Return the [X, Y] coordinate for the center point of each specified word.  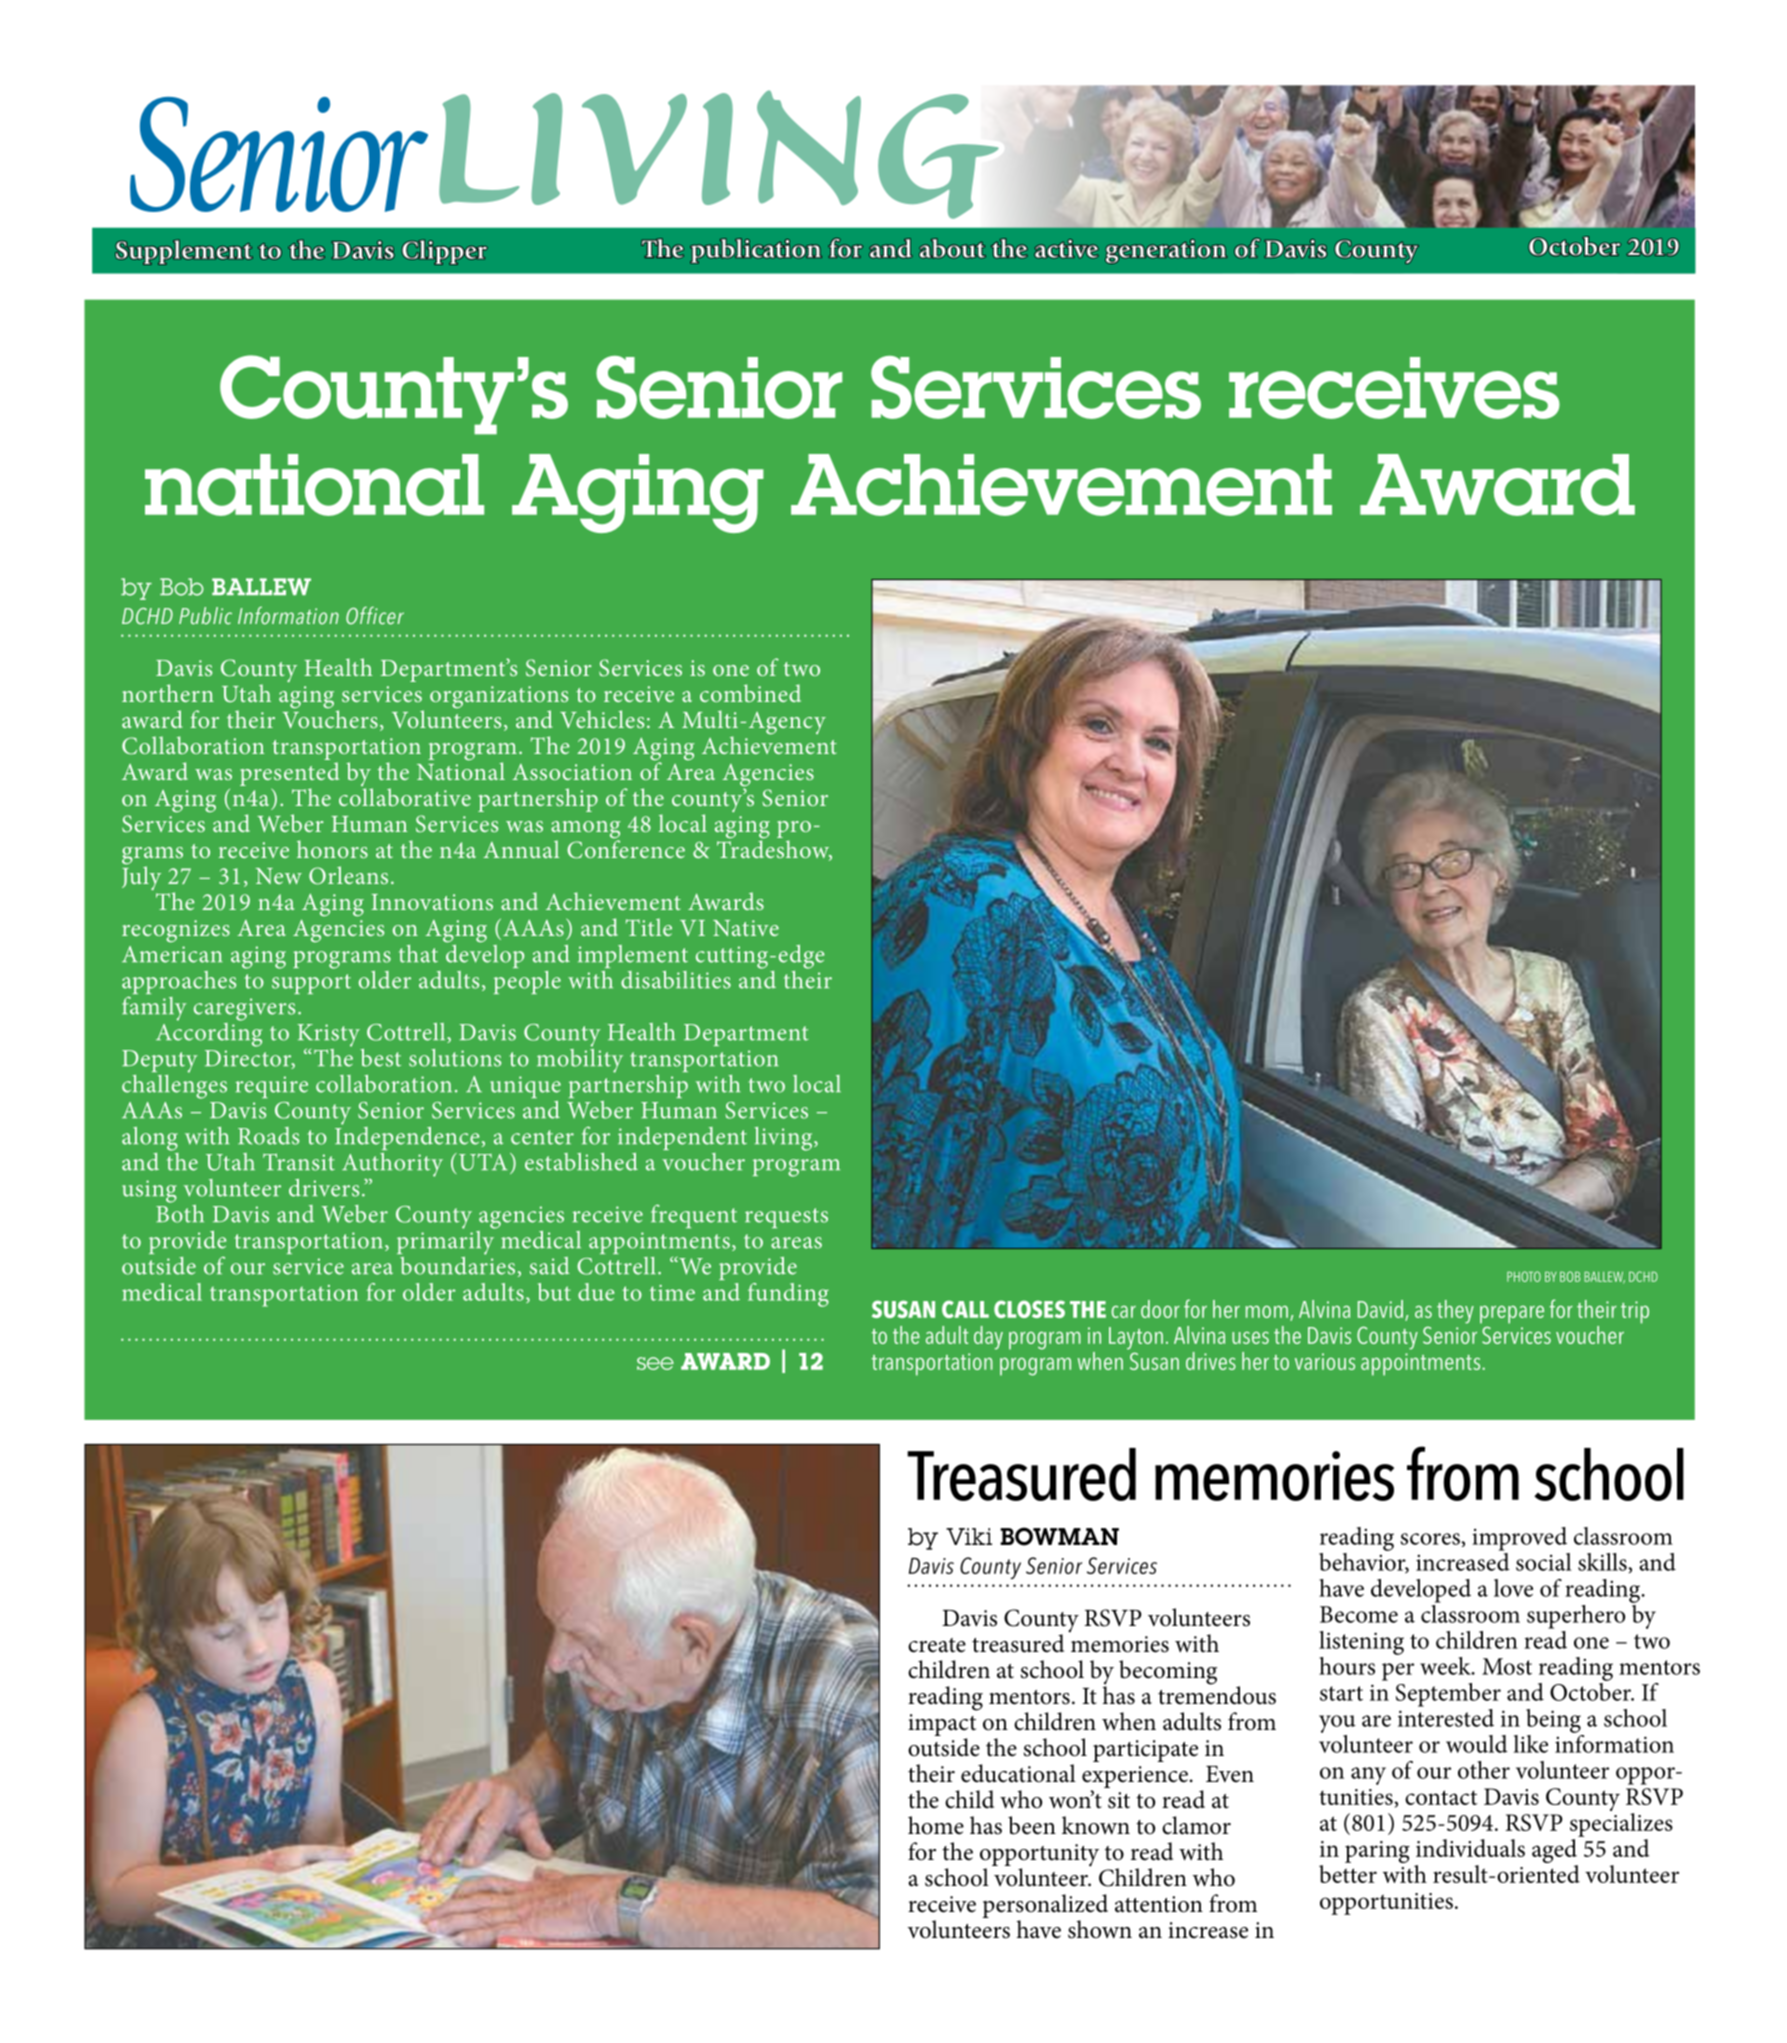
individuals [1470, 1848]
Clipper [445, 252]
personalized [1045, 1907]
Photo [1524, 1276]
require [272, 1087]
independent [682, 1138]
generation [1166, 251]
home [936, 1825]
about [952, 248]
